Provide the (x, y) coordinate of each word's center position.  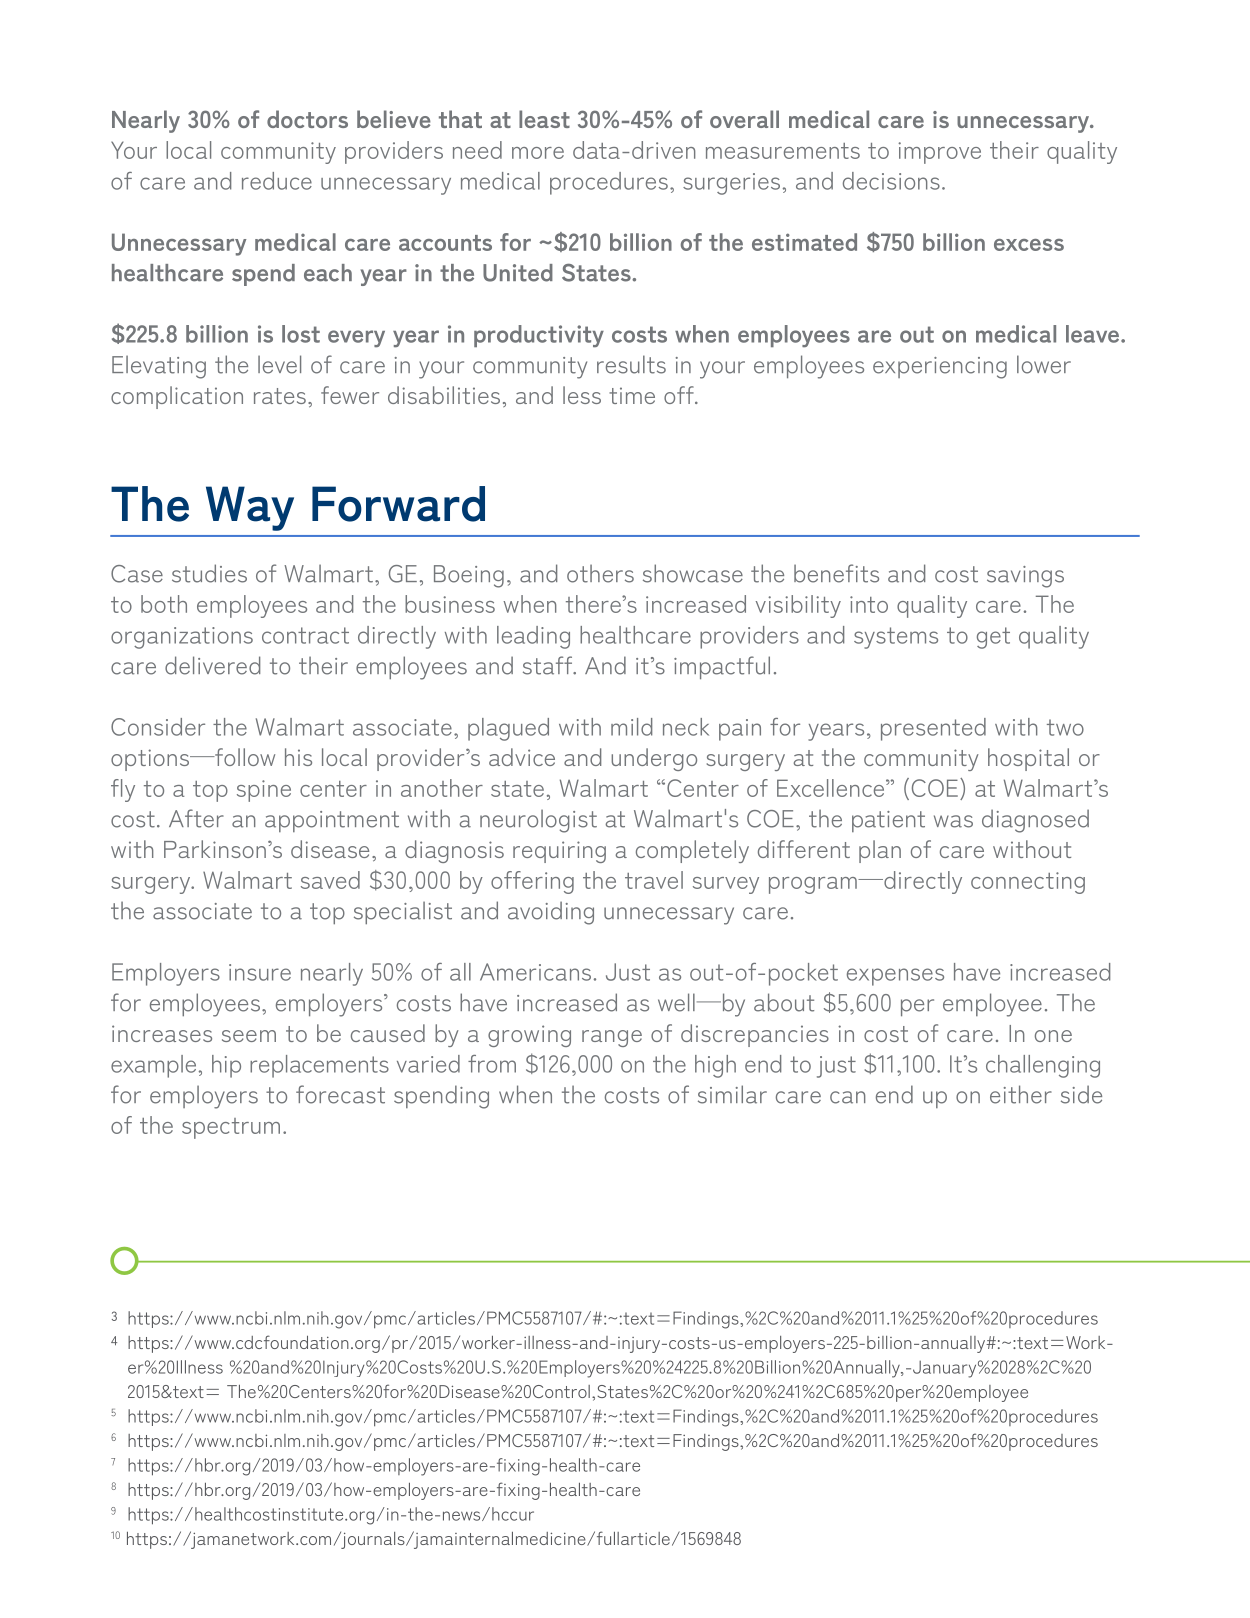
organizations (182, 638)
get (993, 638)
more (538, 153)
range (612, 1038)
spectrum (231, 1128)
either (1021, 1094)
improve (939, 153)
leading (533, 637)
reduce (277, 181)
